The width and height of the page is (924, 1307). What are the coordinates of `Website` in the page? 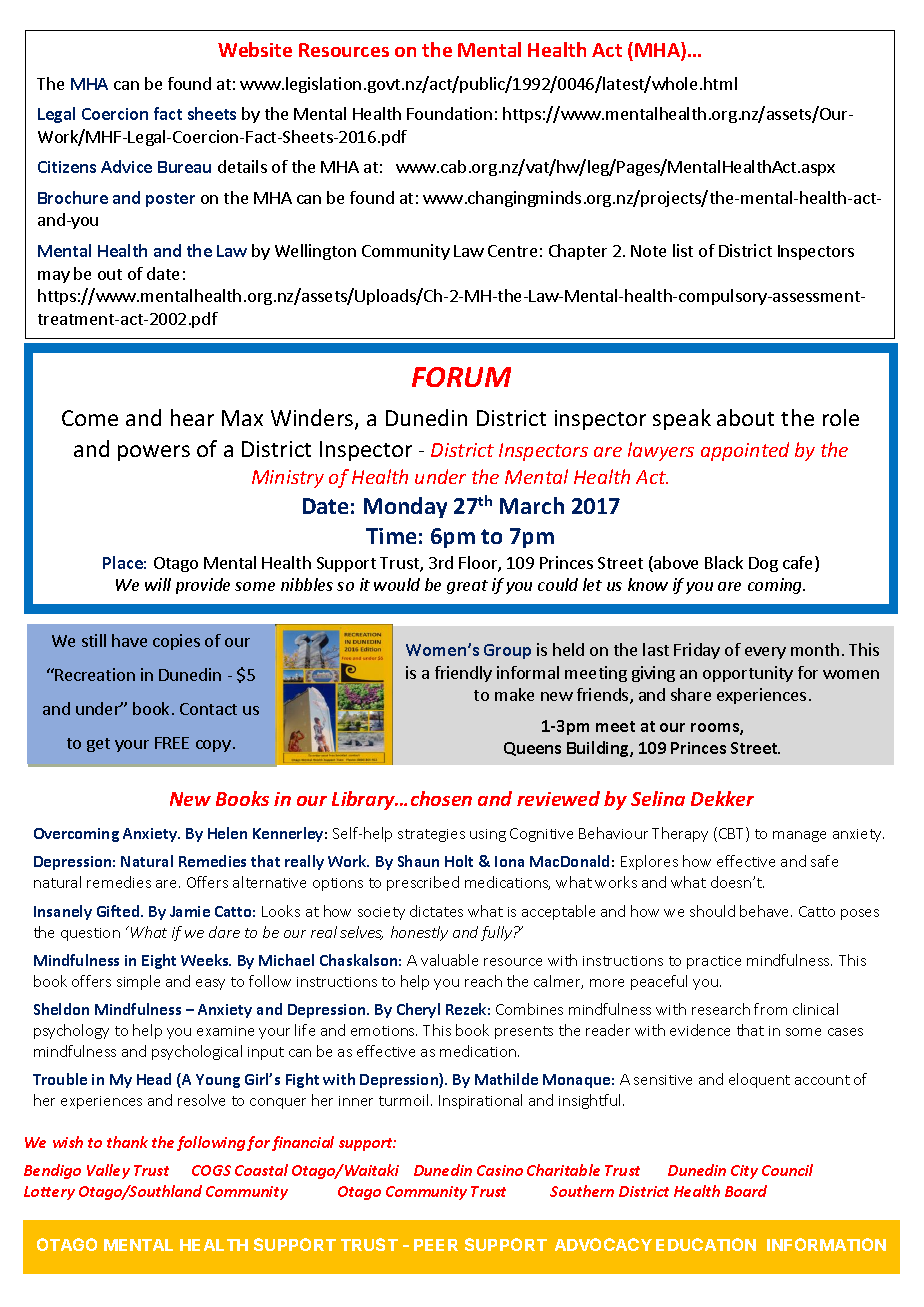 It's located at (255, 49).
